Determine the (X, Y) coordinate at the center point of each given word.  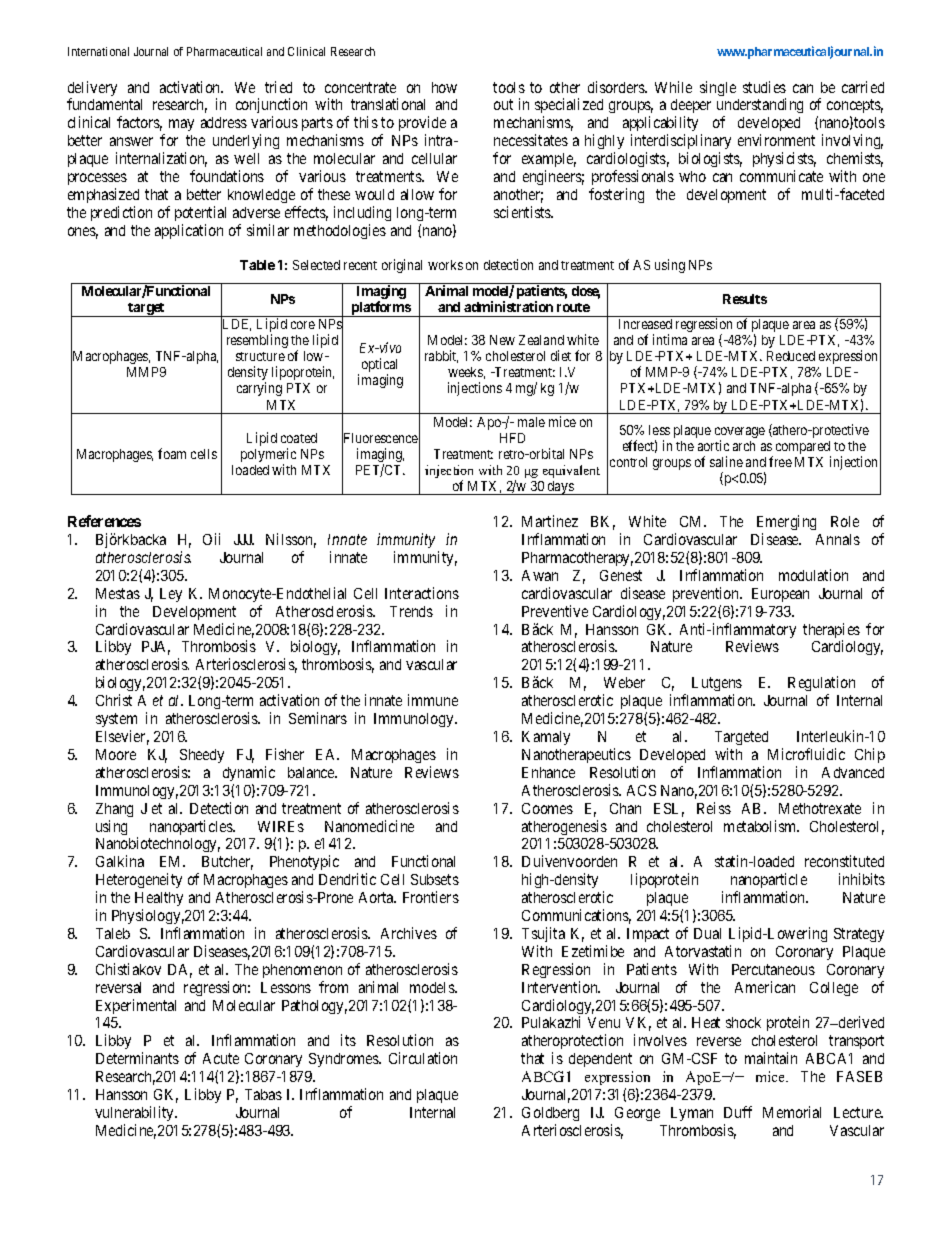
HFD (512, 438)
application (189, 231)
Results (745, 299)
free (780, 461)
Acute (221, 1058)
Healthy (159, 899)
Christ (114, 700)
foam (172, 453)
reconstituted (844, 861)
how (444, 87)
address (224, 122)
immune (433, 700)
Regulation (821, 685)
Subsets (435, 879)
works (445, 265)
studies (764, 87)
